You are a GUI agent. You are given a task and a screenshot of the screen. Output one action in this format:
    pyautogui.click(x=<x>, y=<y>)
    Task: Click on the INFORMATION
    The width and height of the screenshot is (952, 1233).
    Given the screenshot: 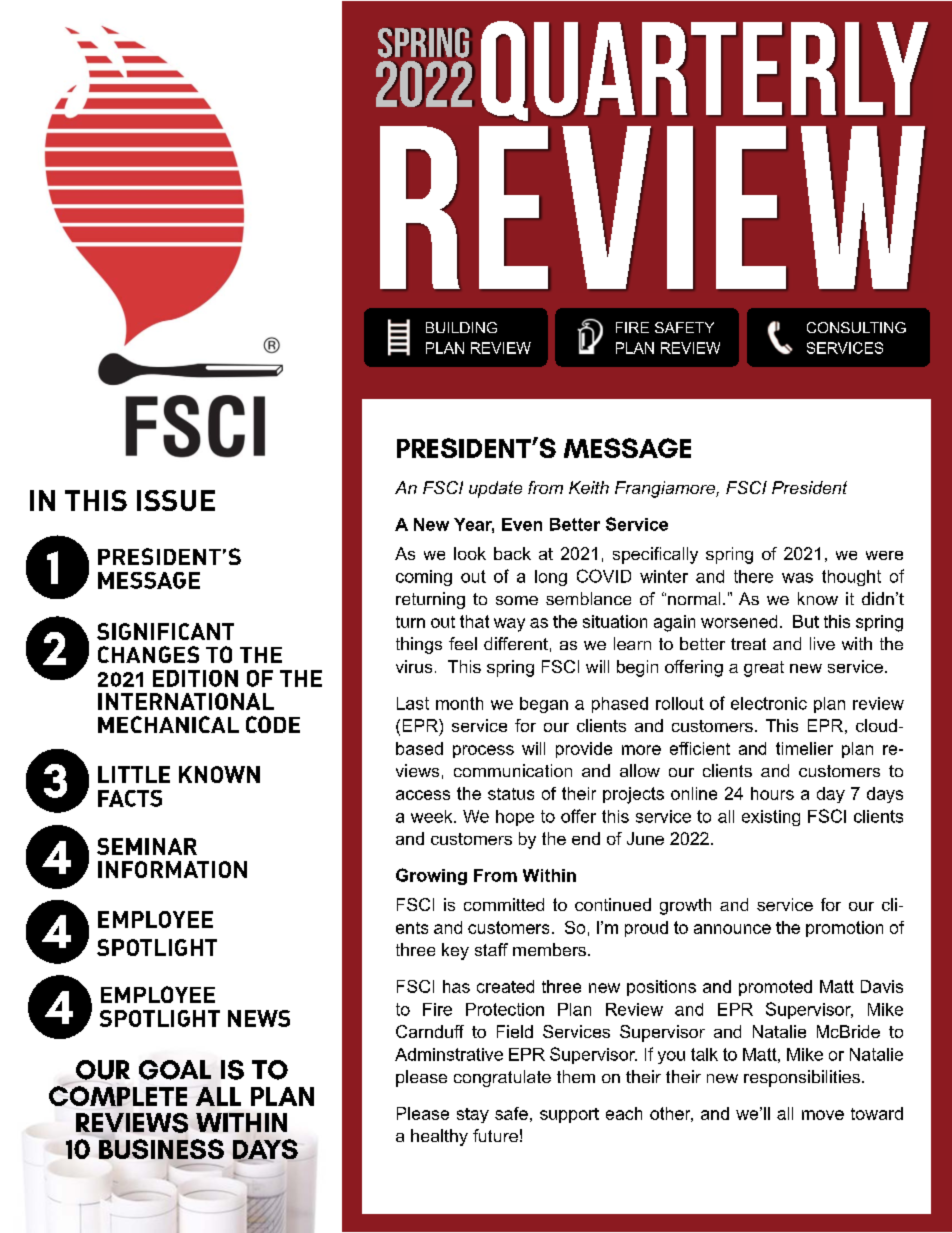 What is the action you would take?
    pyautogui.click(x=172, y=869)
